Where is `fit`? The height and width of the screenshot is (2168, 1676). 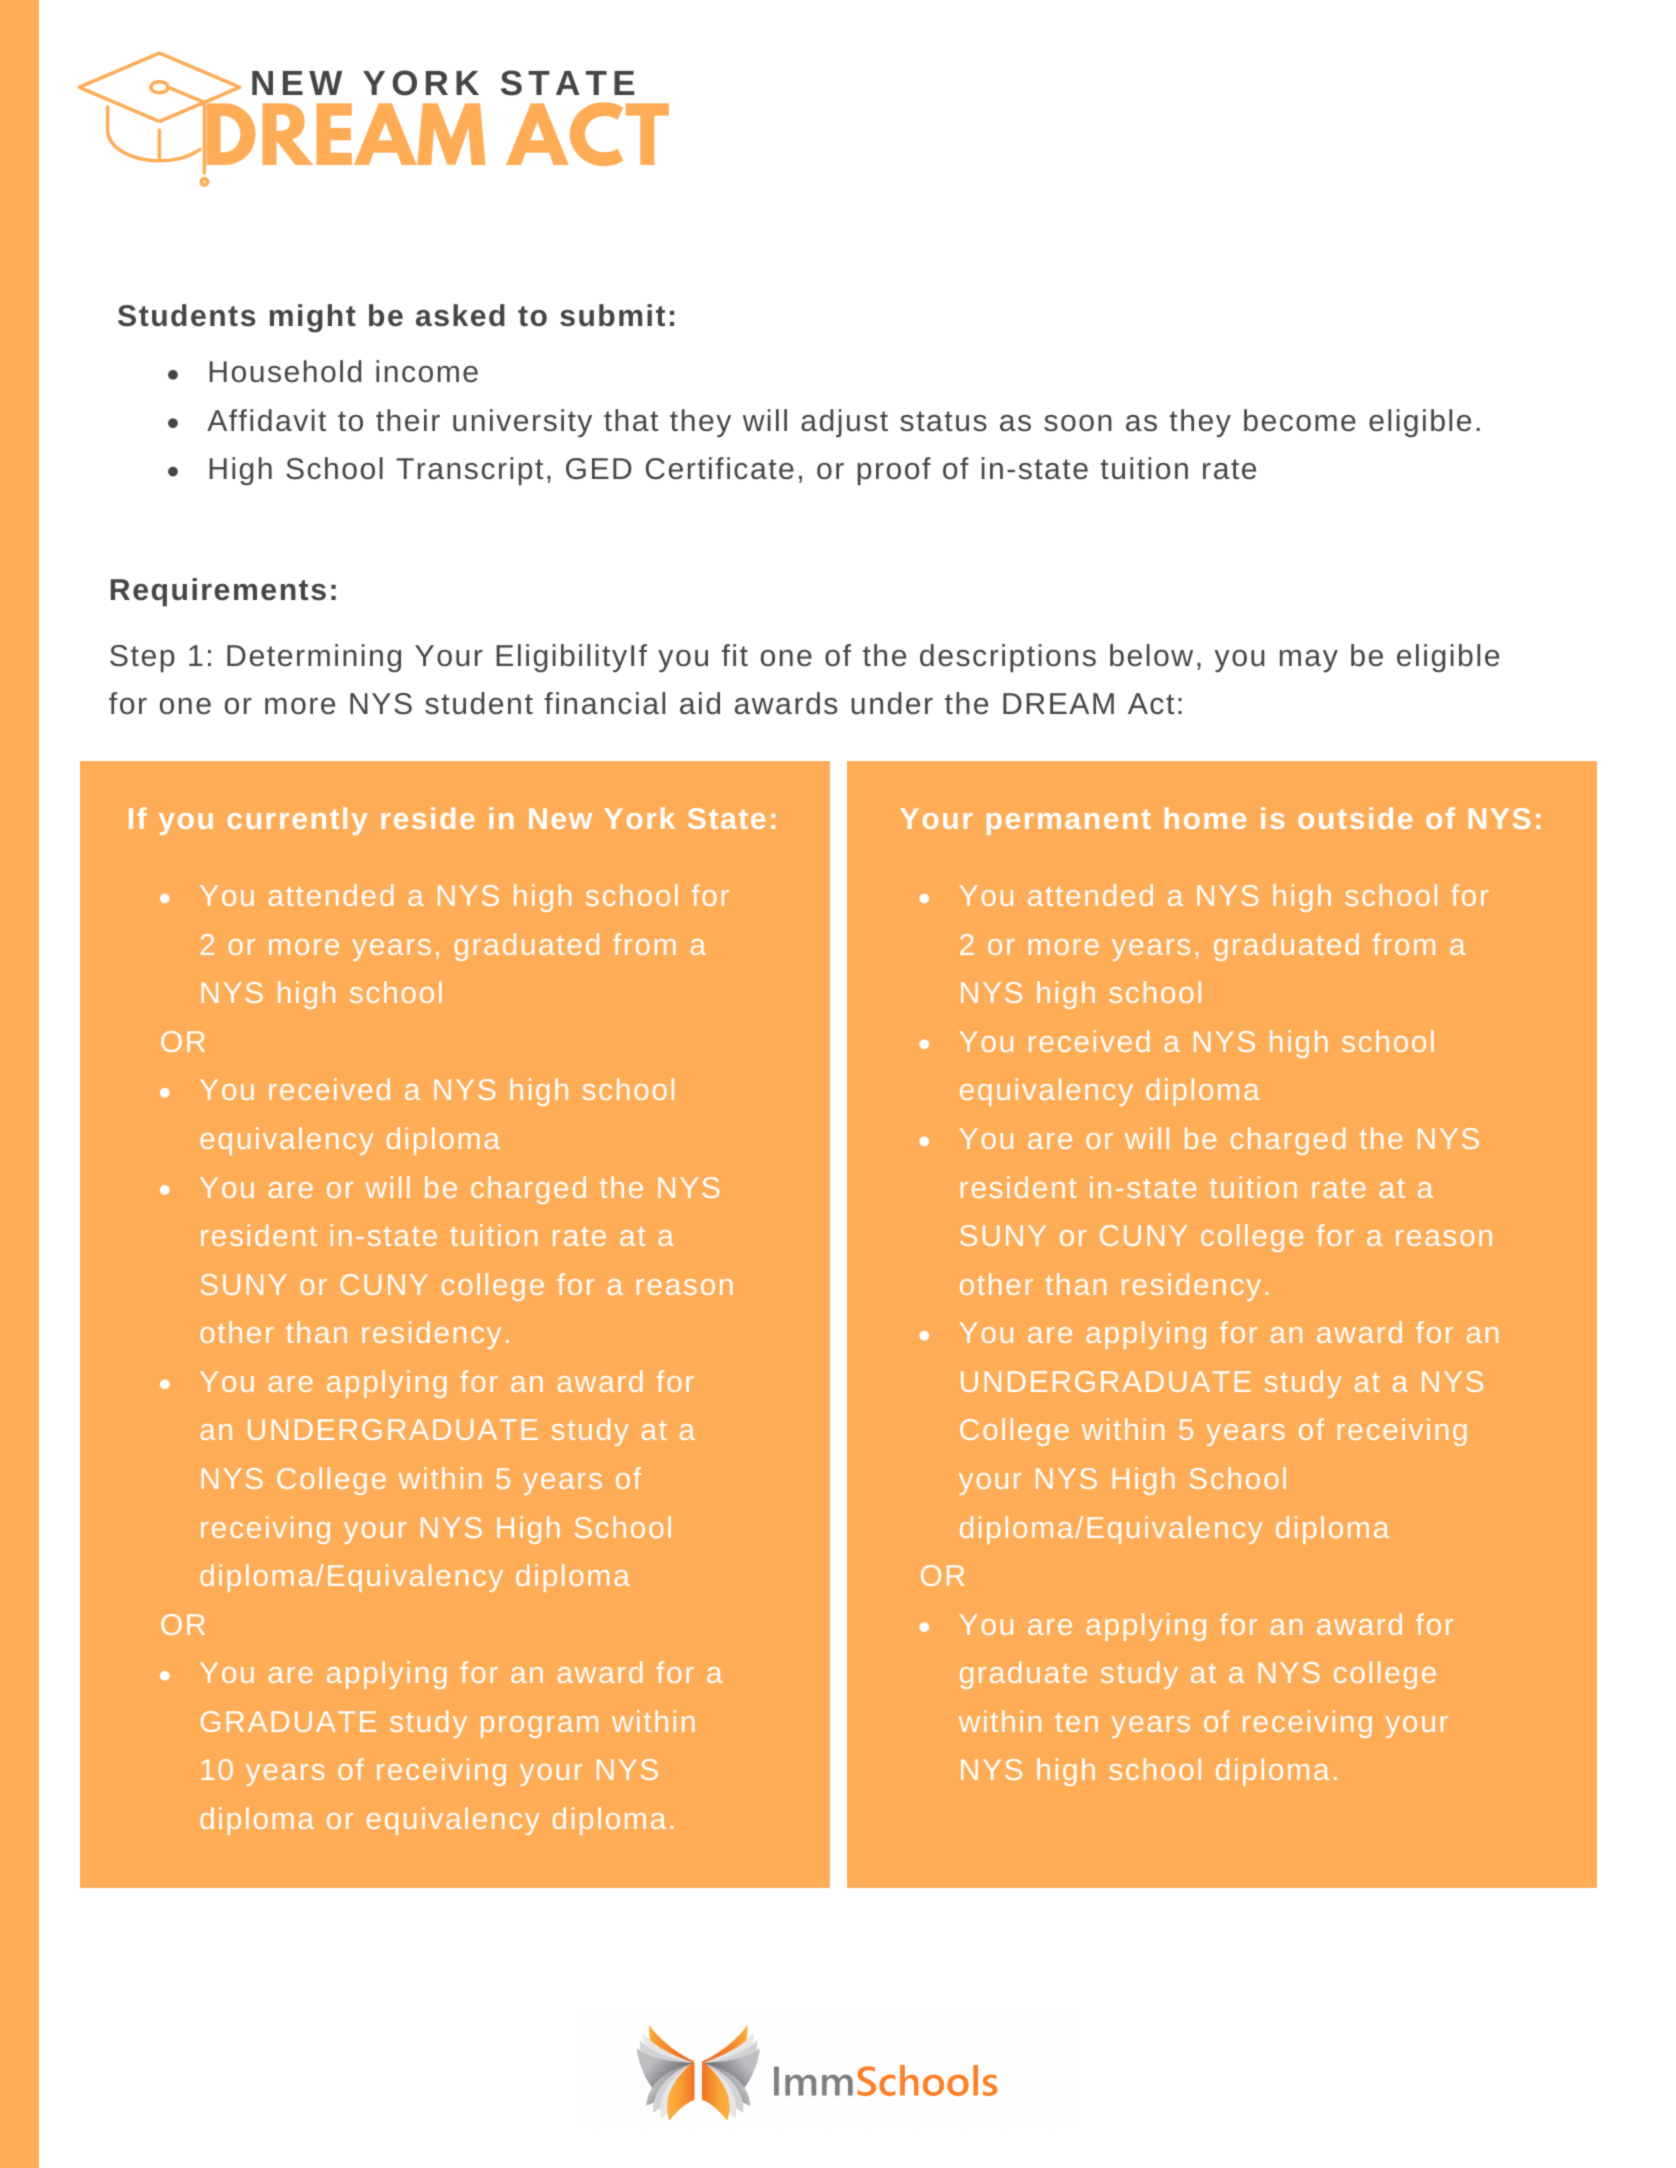 fit is located at coordinates (735, 655).
